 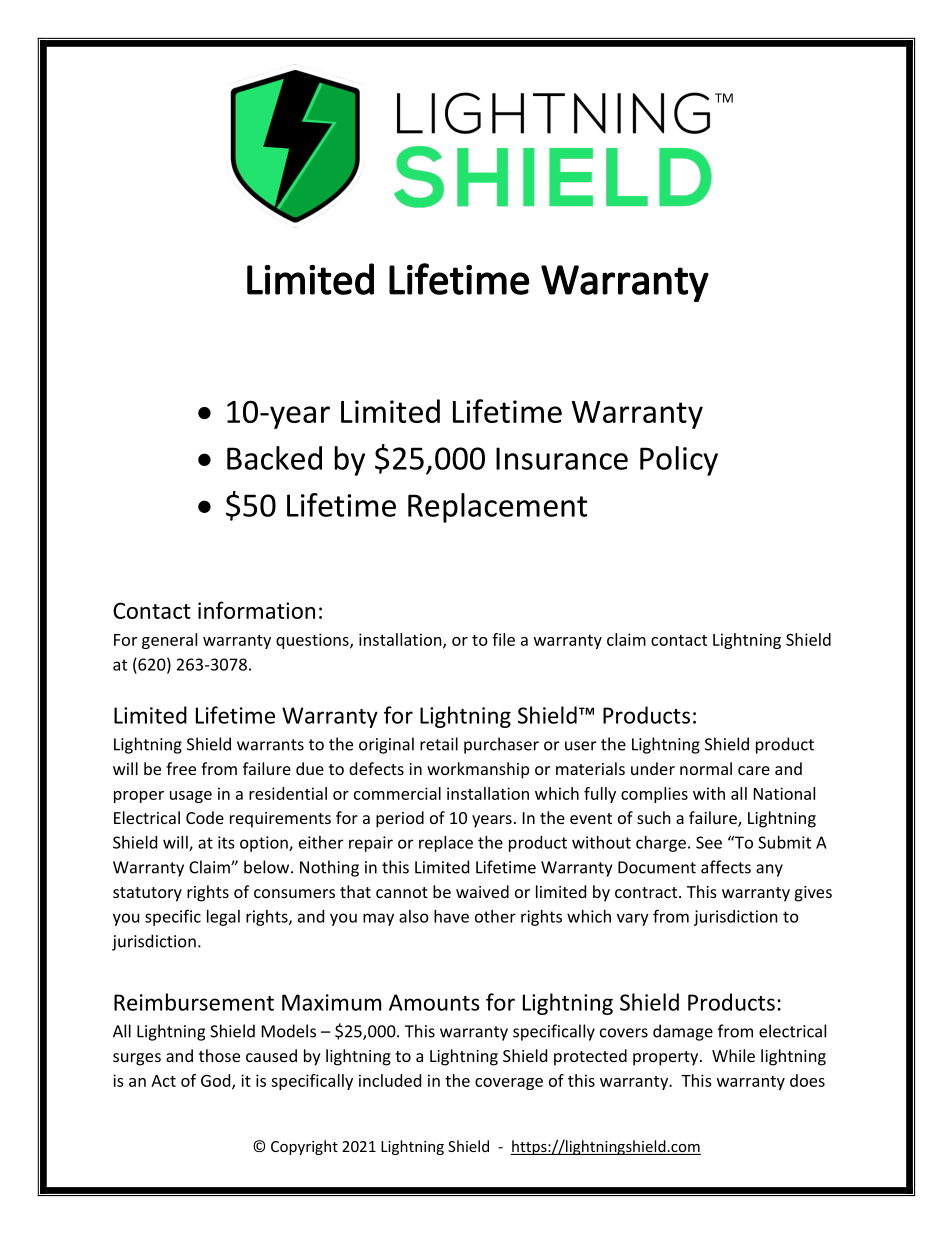 What do you see at coordinates (679, 461) in the screenshot?
I see `Policy` at bounding box center [679, 461].
